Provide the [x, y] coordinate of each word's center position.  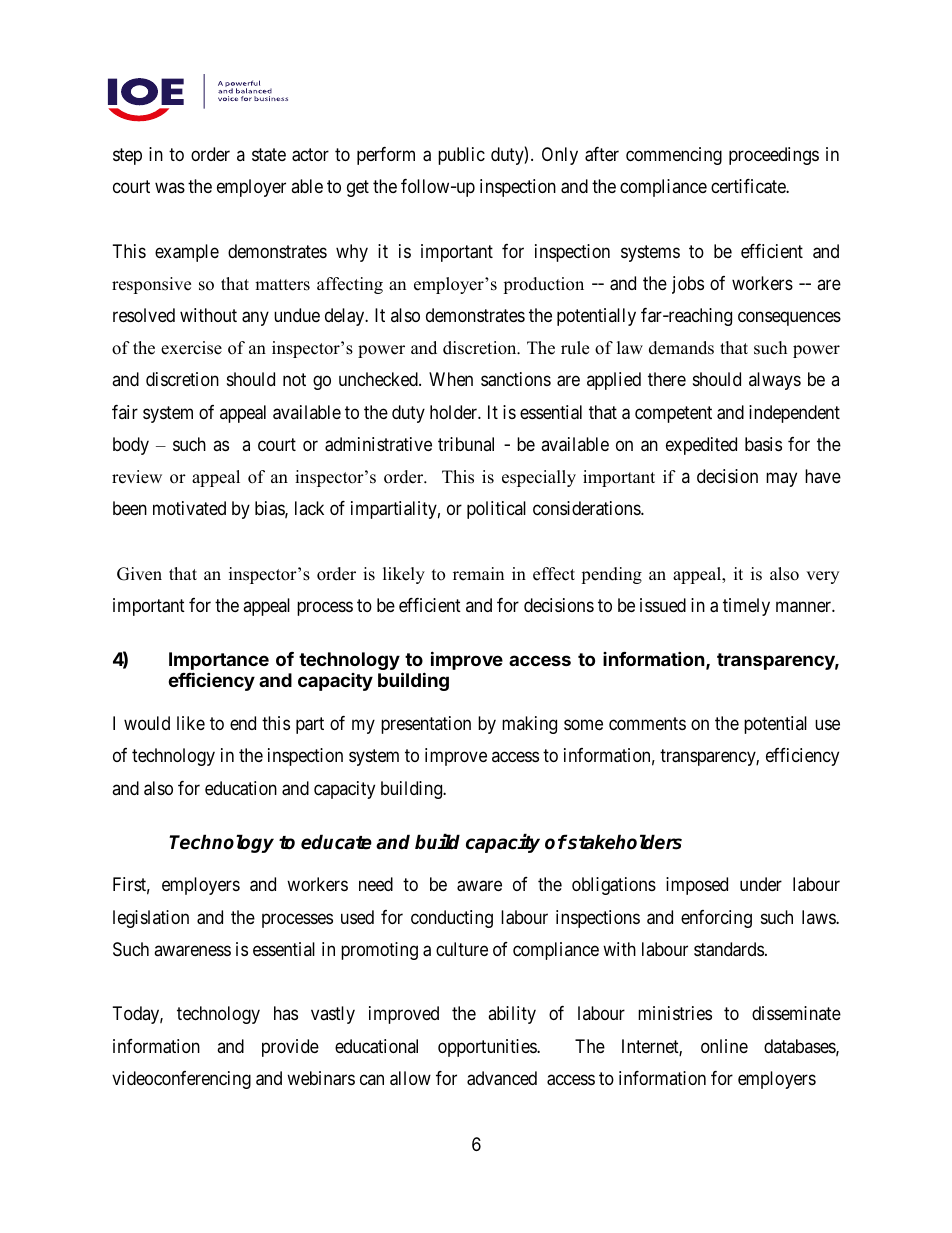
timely [746, 607]
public [461, 156]
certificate [749, 186]
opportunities [488, 1048]
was [170, 188]
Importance [219, 662]
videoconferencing [181, 1080]
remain [478, 574]
